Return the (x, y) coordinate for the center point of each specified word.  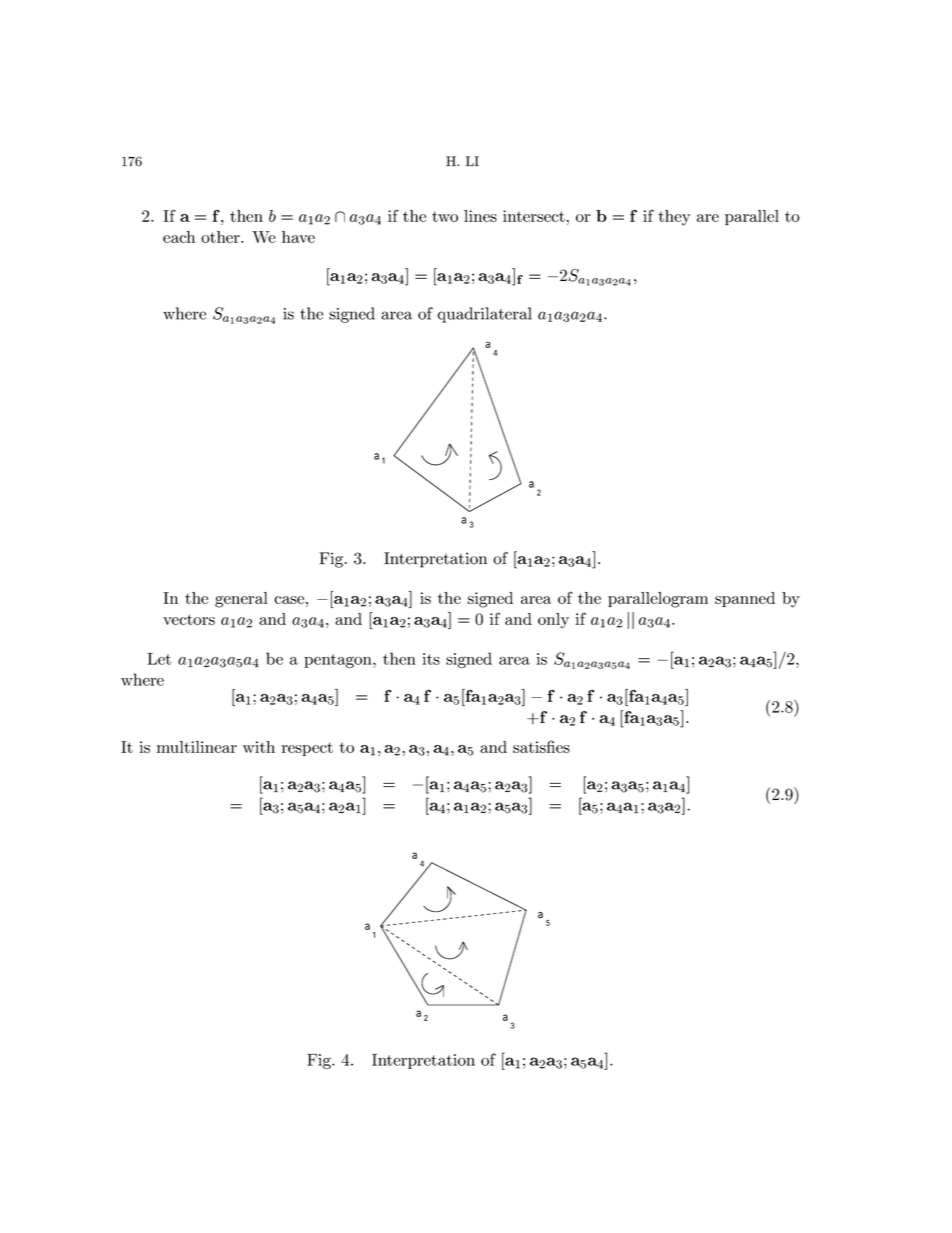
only (553, 621)
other (221, 237)
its (431, 659)
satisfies (541, 746)
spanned (745, 599)
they (674, 218)
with (259, 747)
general (241, 600)
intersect (535, 216)
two (445, 216)
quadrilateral (484, 315)
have (298, 237)
